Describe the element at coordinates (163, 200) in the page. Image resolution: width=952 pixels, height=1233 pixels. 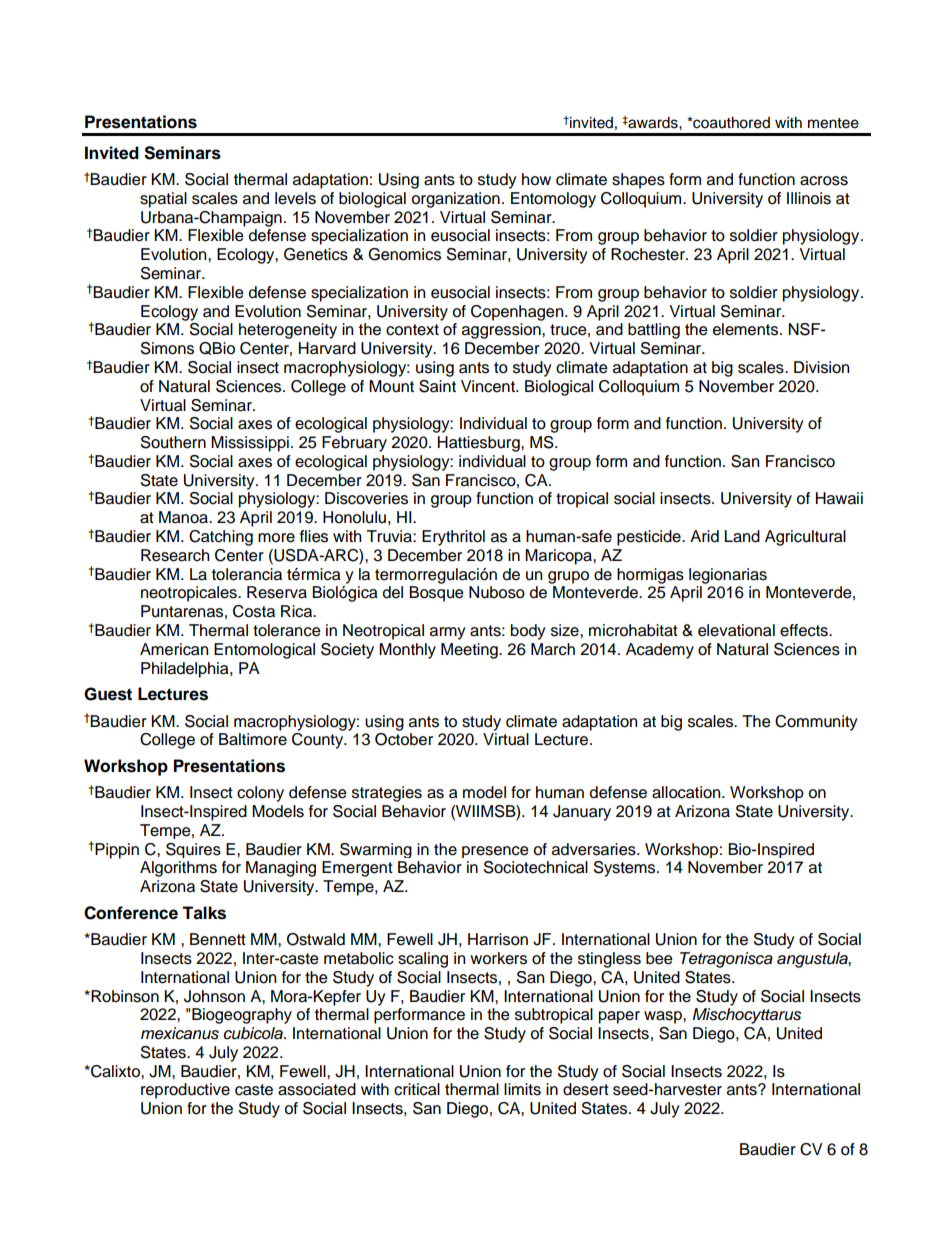
I see `spatial` at that location.
